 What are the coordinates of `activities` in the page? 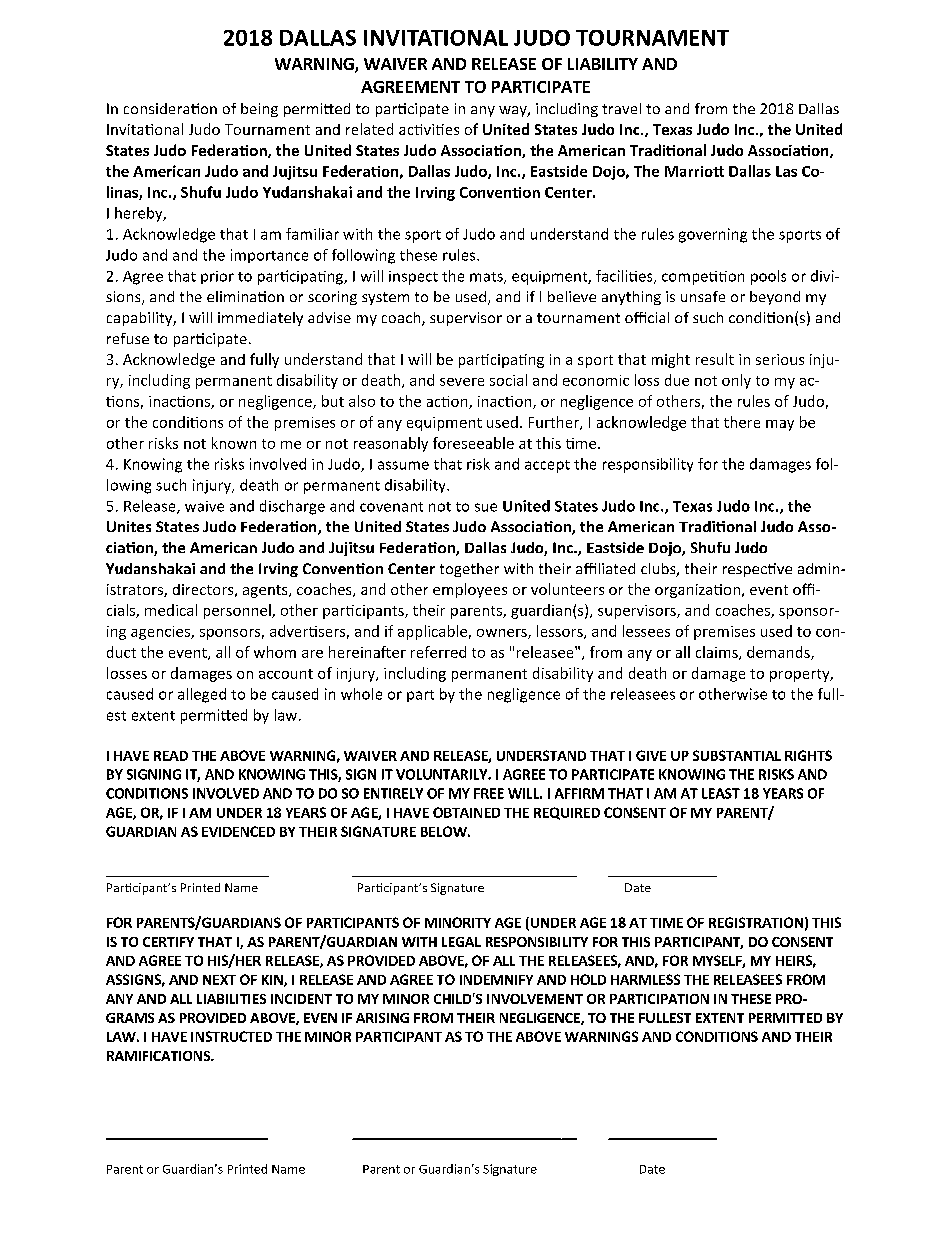 It's located at (429, 129).
